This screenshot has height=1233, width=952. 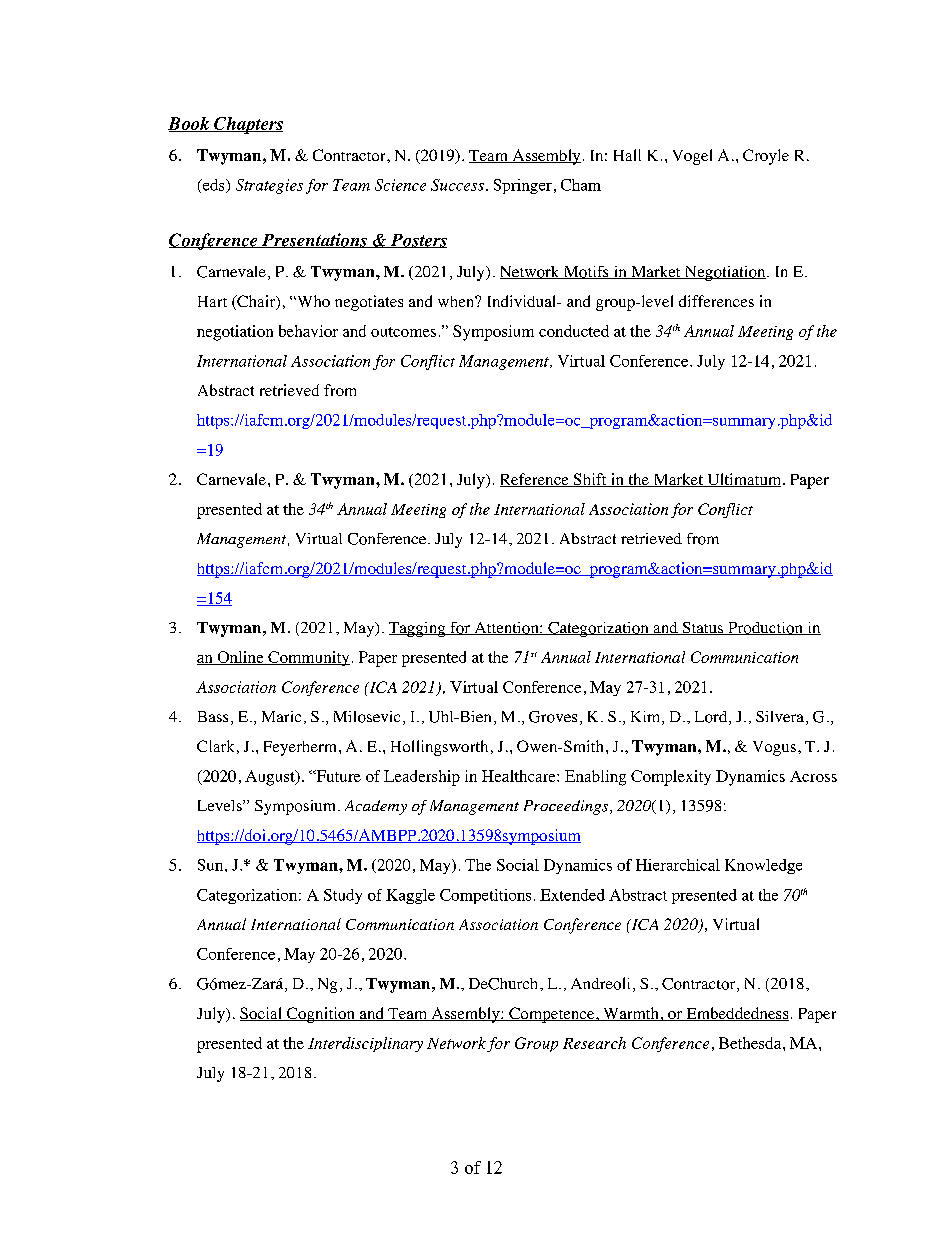 I want to click on Cognition, so click(x=321, y=1015).
